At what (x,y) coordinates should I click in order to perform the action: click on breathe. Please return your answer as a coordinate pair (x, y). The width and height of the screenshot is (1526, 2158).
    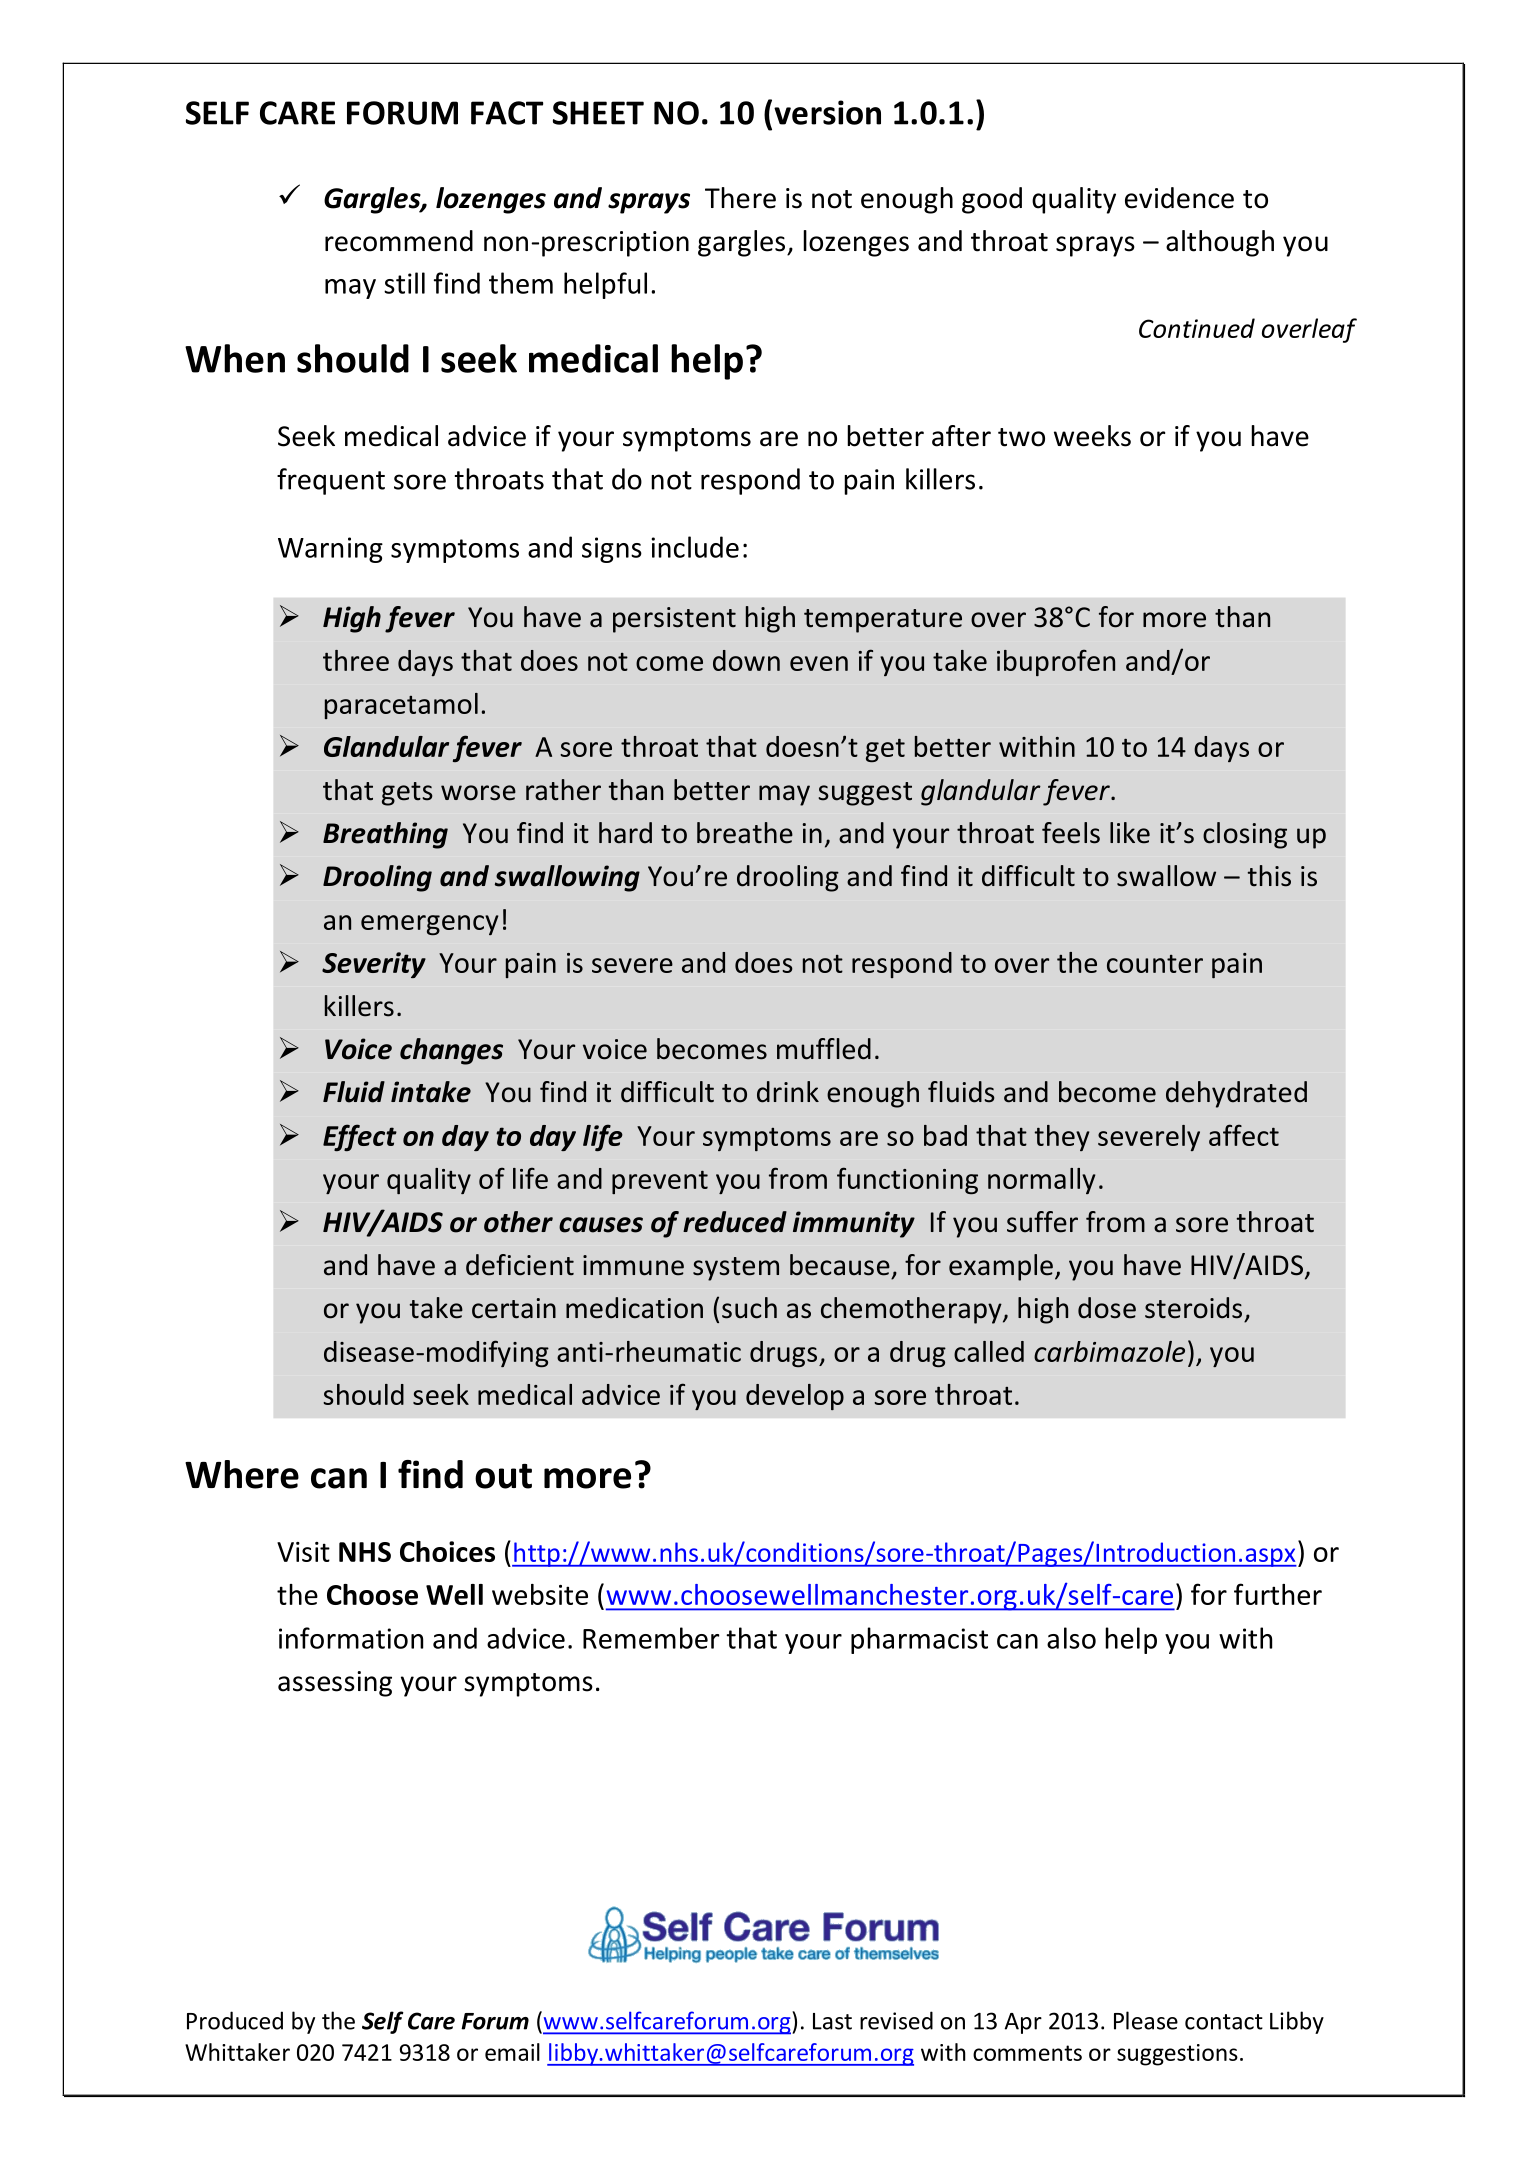
    Looking at the image, I should click on (745, 833).
